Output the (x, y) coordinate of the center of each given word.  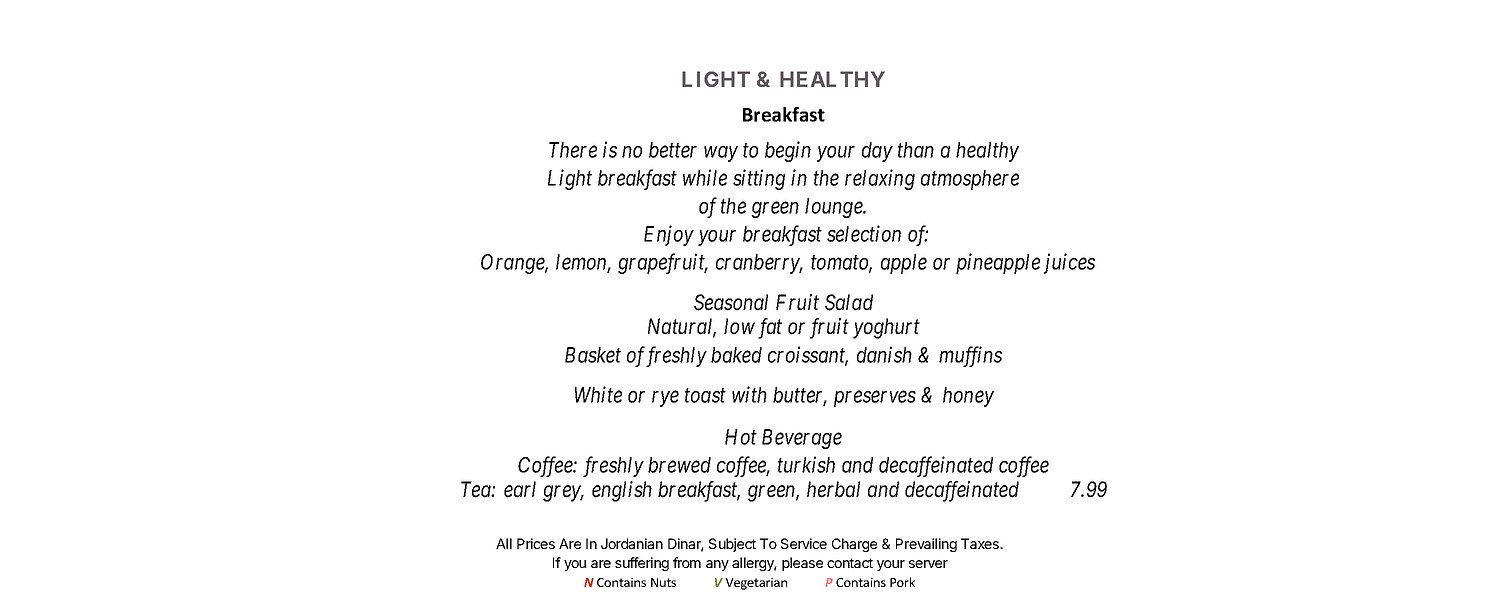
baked (736, 355)
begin (788, 151)
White (598, 394)
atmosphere (970, 180)
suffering (642, 564)
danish (884, 354)
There (573, 150)
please (802, 564)
